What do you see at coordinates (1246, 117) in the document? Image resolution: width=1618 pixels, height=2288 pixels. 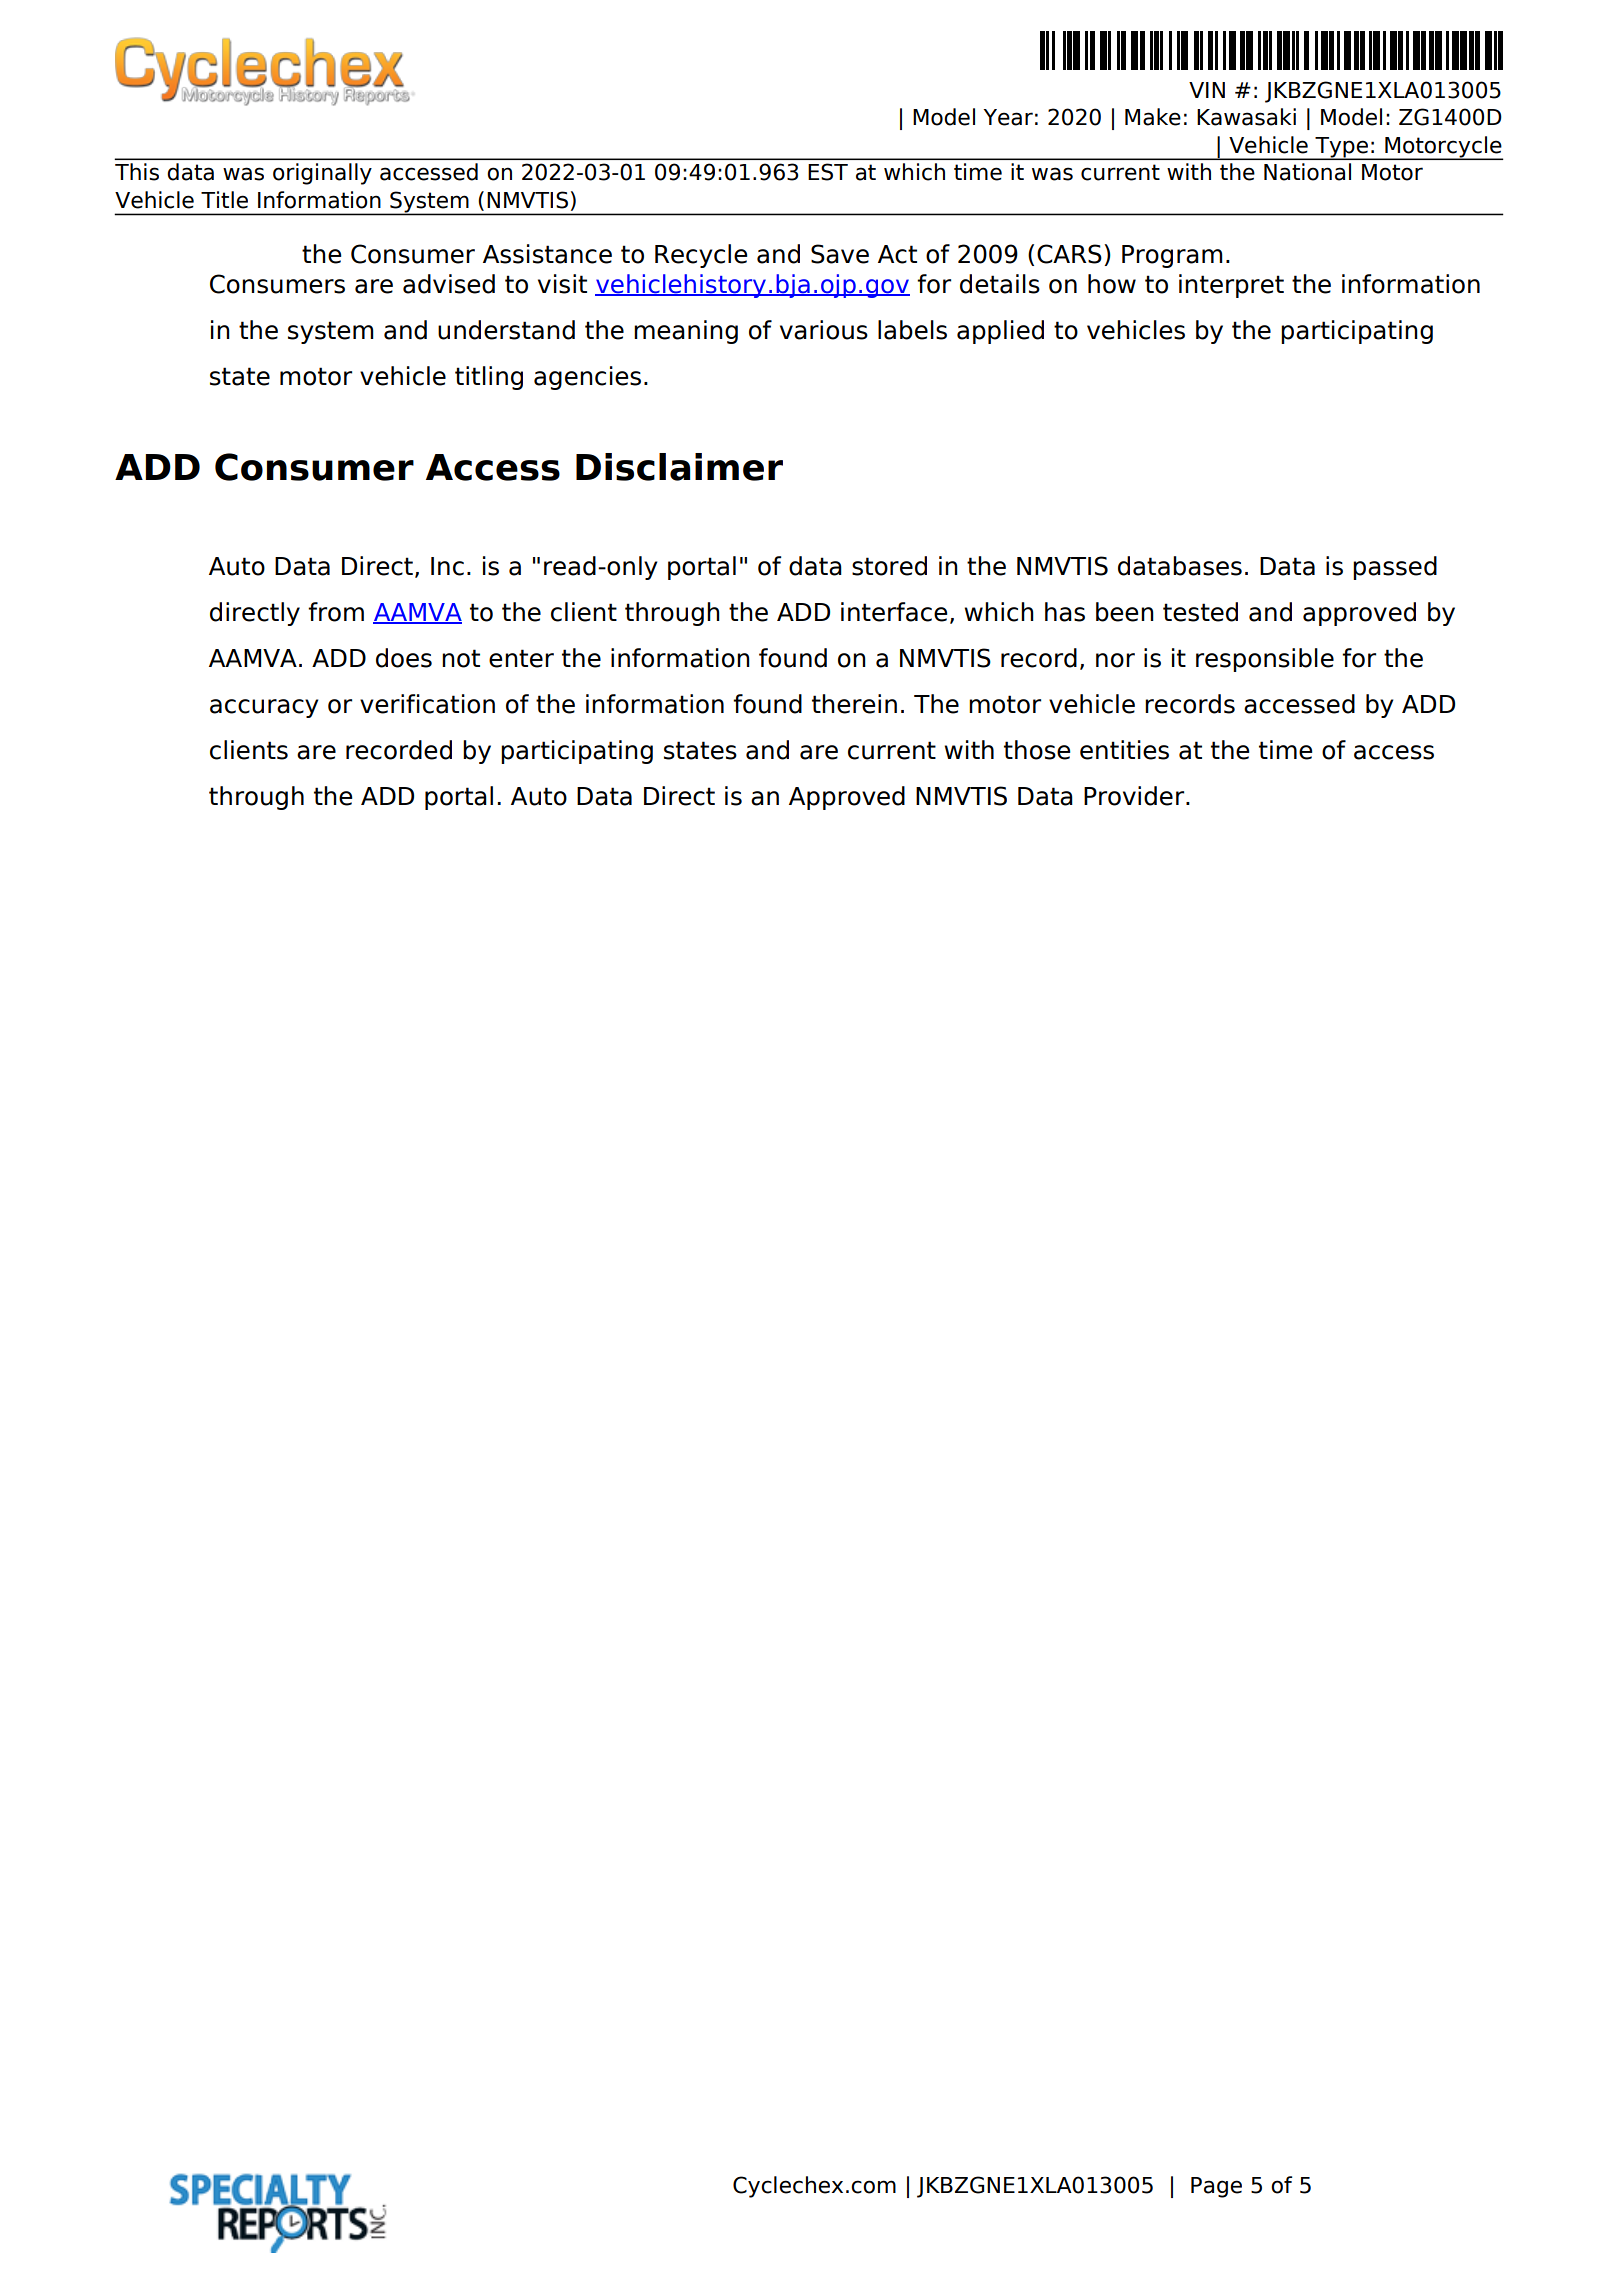 I see `Kawasaki` at bounding box center [1246, 117].
